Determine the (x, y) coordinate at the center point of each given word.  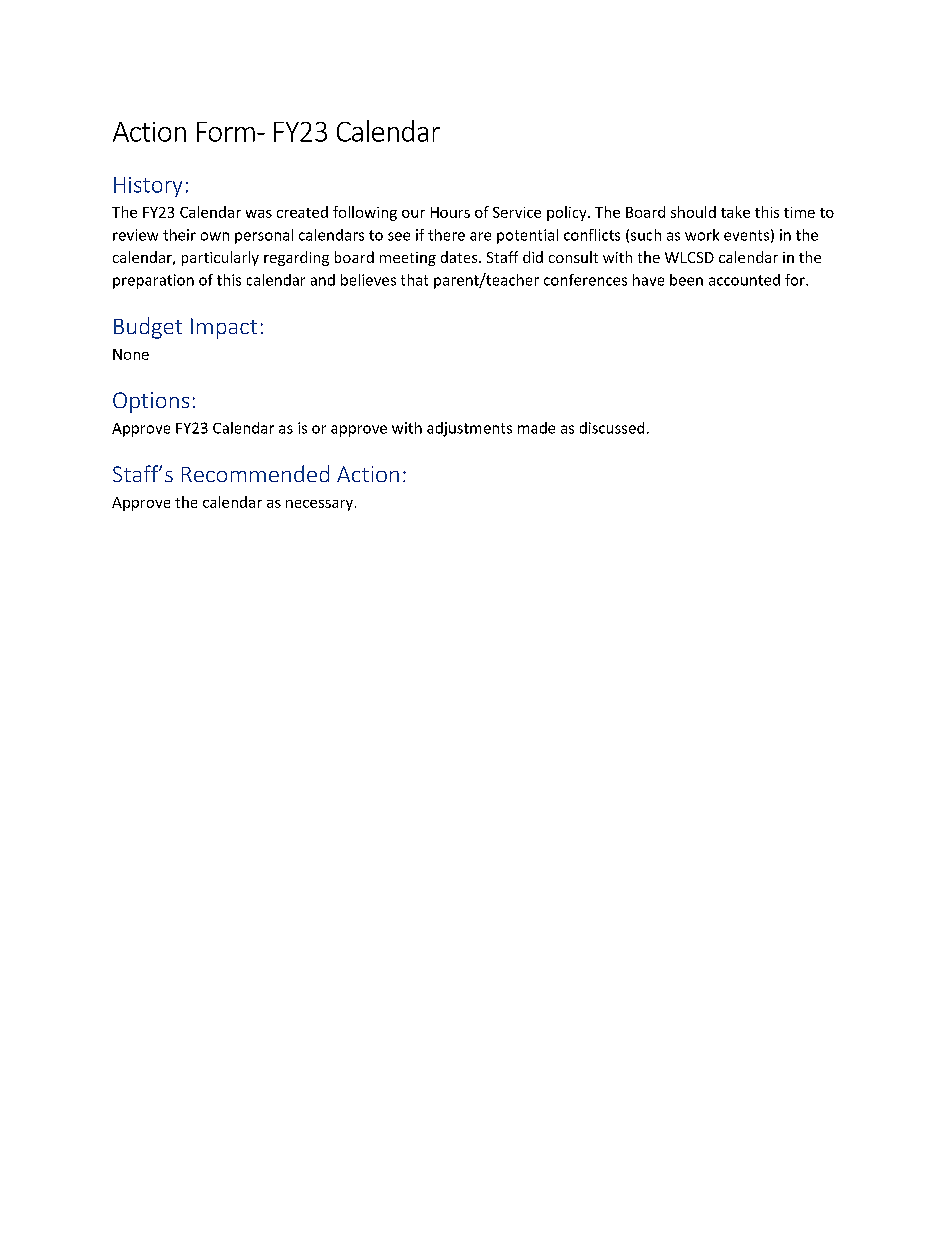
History (148, 187)
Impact (224, 328)
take (735, 212)
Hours (450, 212)
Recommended (255, 473)
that (414, 280)
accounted (744, 280)
